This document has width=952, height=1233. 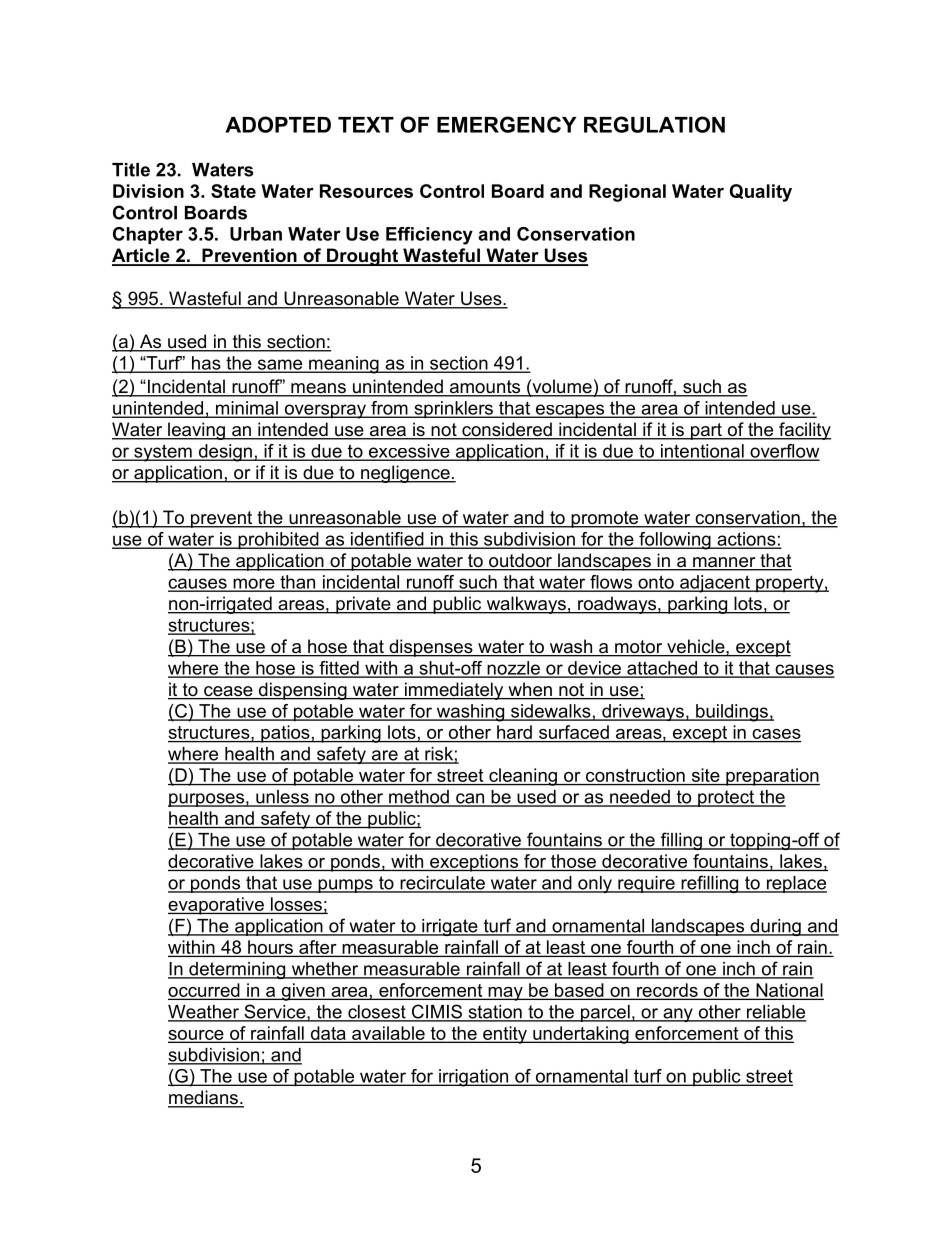 I want to click on considered, so click(x=507, y=430).
